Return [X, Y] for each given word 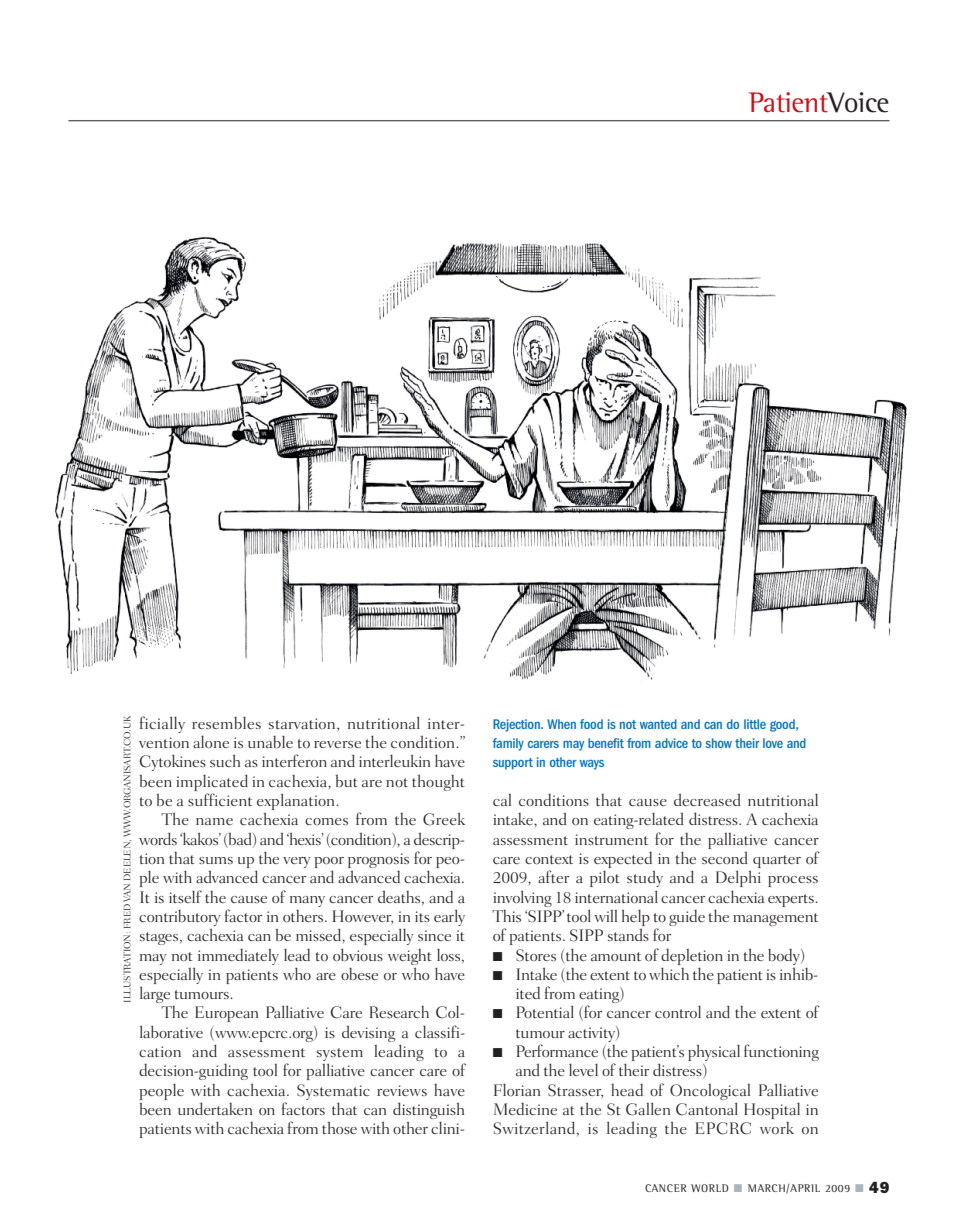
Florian [517, 1089]
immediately [238, 957]
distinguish [428, 1112]
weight [410, 957]
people [161, 1091]
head [627, 1090]
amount [616, 956]
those [339, 1128]
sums [216, 860]
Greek [444, 819]
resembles [226, 722]
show [718, 743]
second [725, 858]
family [508, 744]
